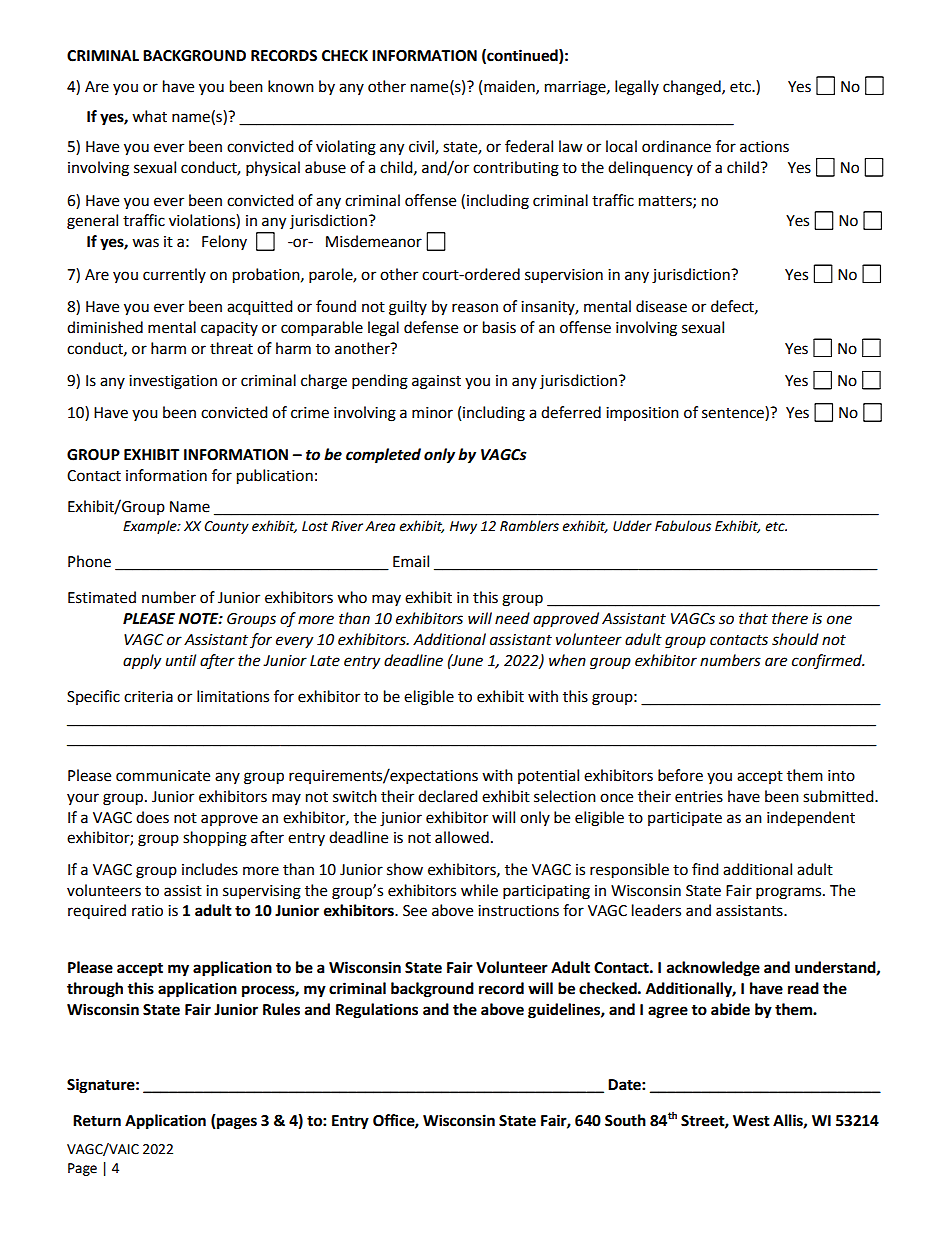  What do you see at coordinates (751, 1121) in the screenshot?
I see `West` at bounding box center [751, 1121].
